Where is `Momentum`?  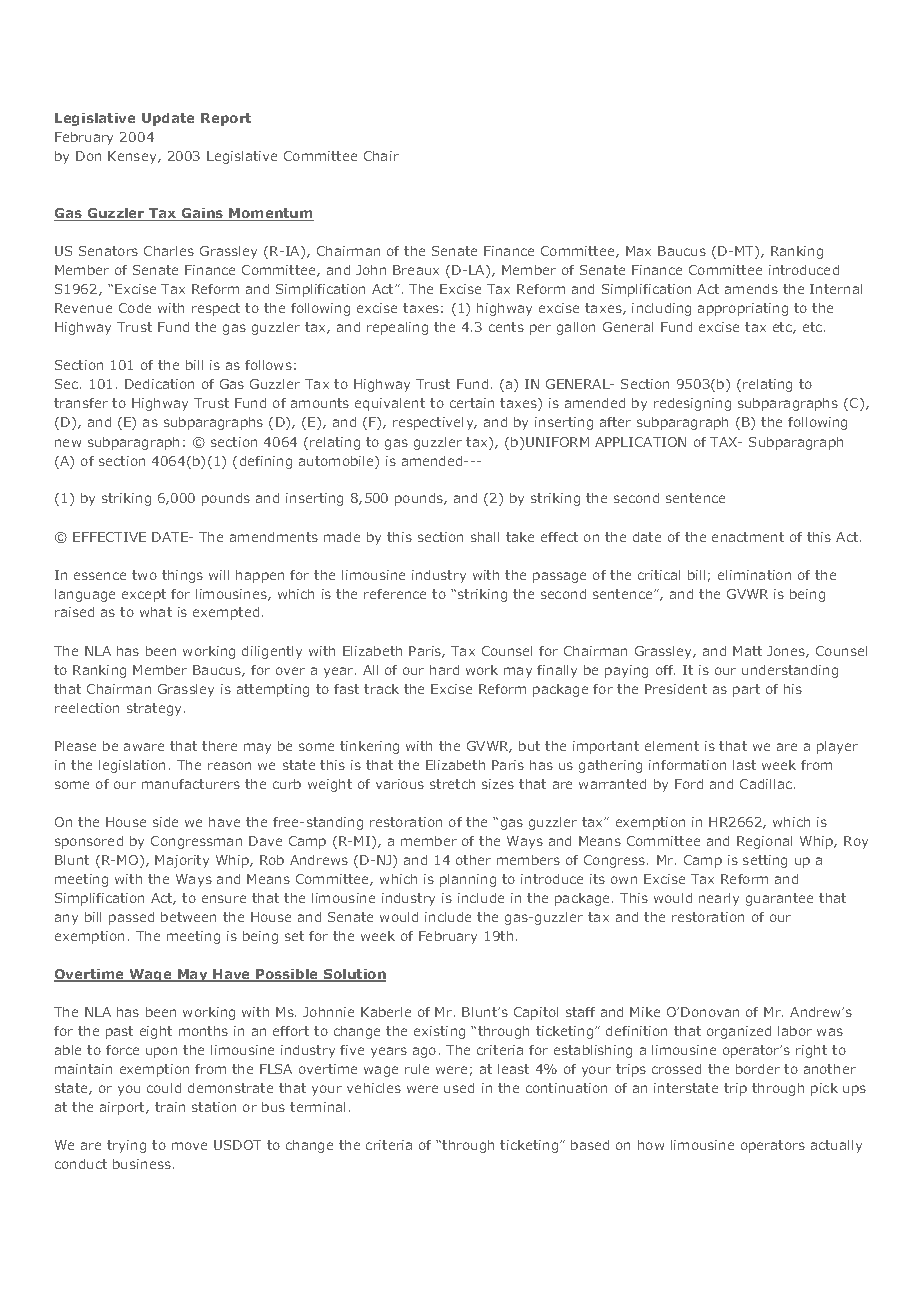
Momentum is located at coordinates (270, 214).
